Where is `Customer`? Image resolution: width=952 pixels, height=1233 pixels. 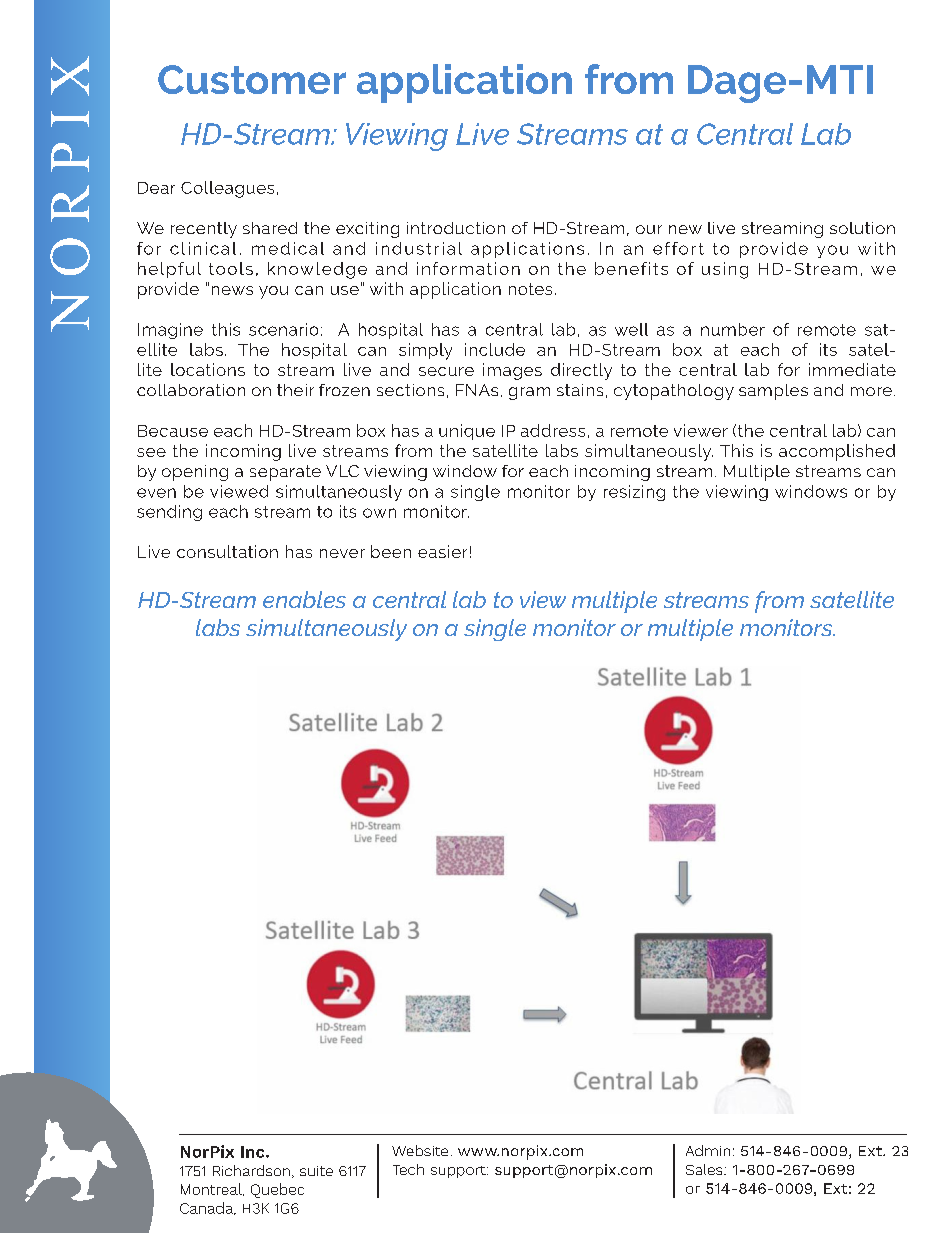 Customer is located at coordinates (252, 79).
